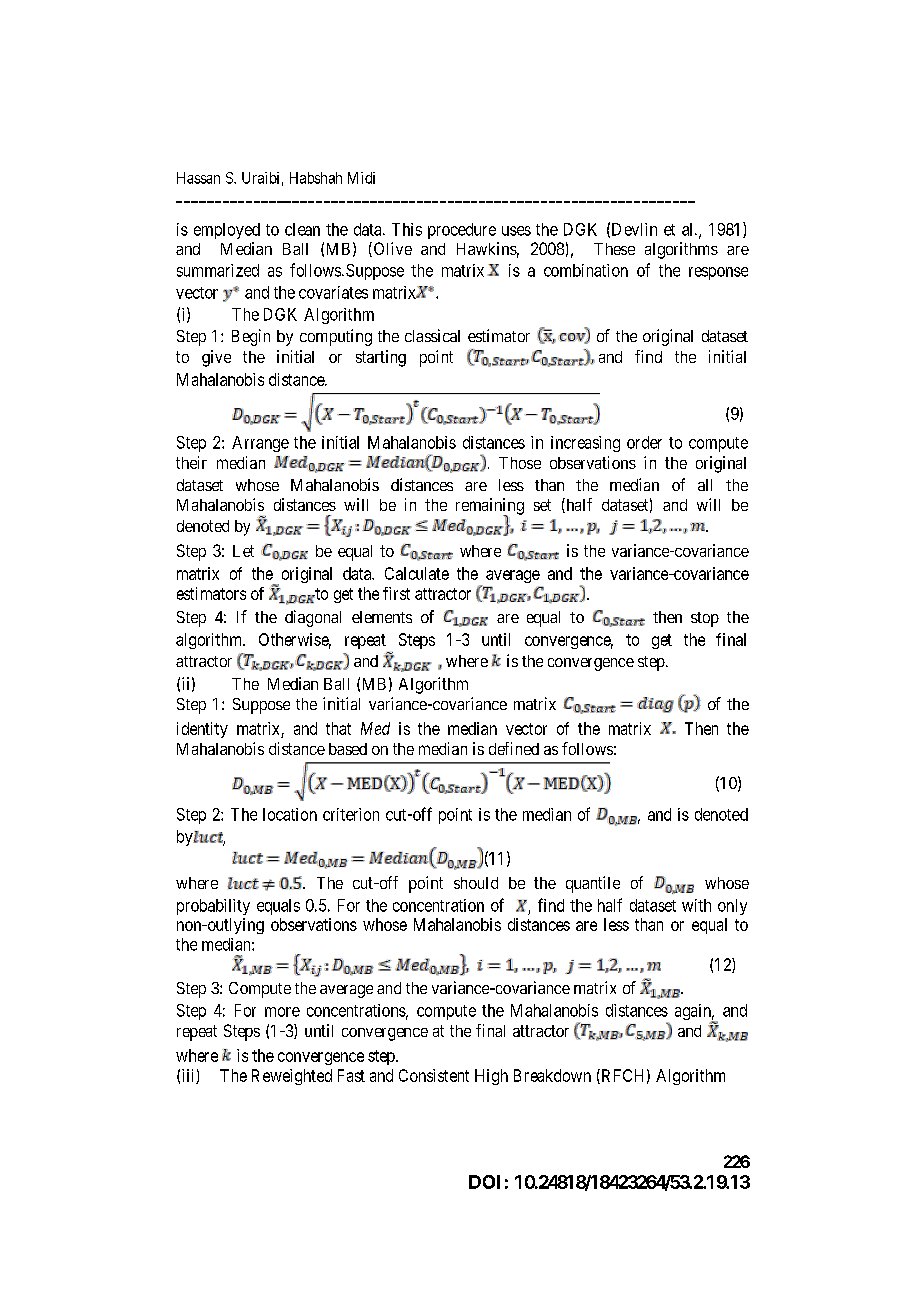  What do you see at coordinates (313, 618) in the image?
I see `diagonal` at bounding box center [313, 618].
